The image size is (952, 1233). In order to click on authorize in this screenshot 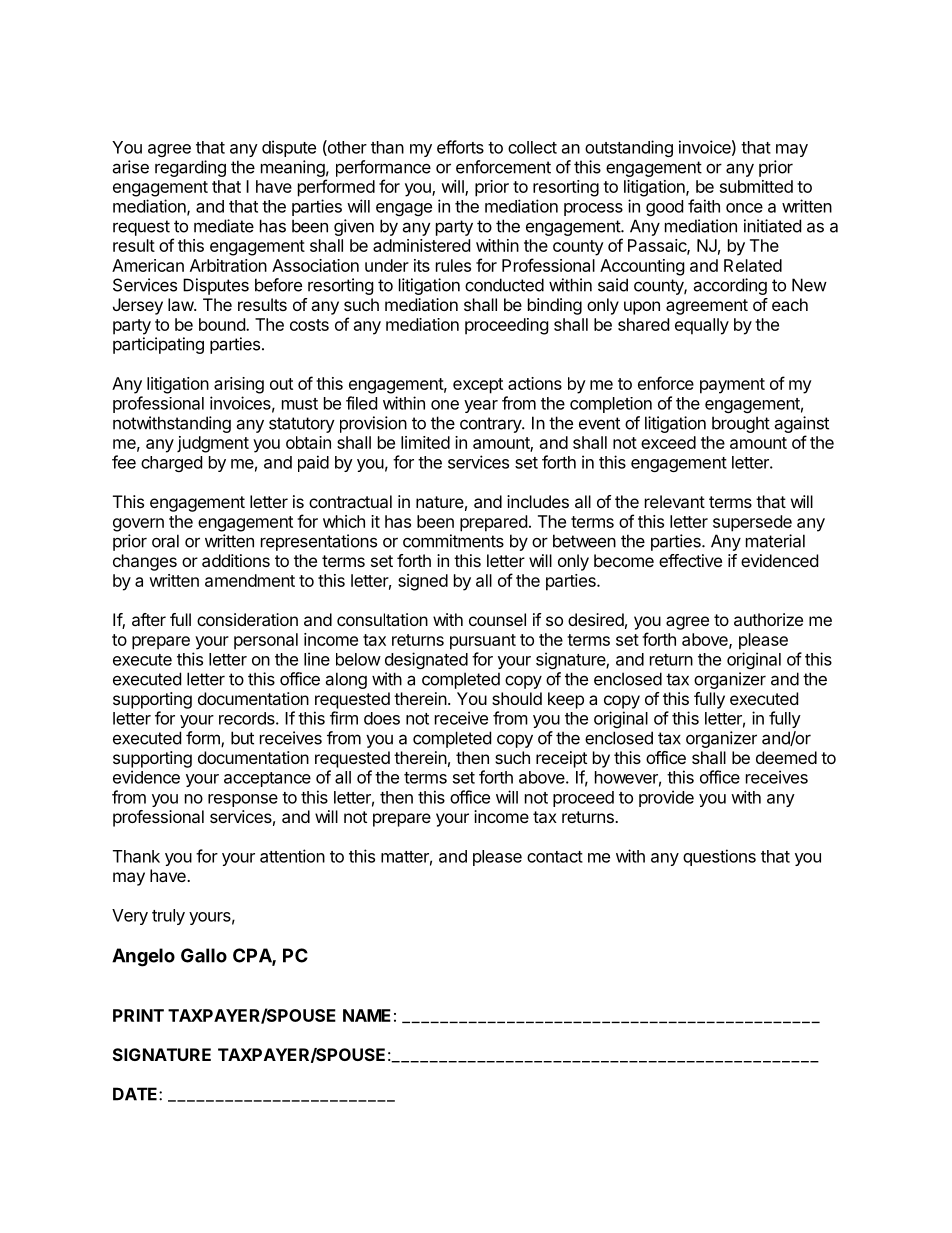, I will do `click(768, 619)`.
